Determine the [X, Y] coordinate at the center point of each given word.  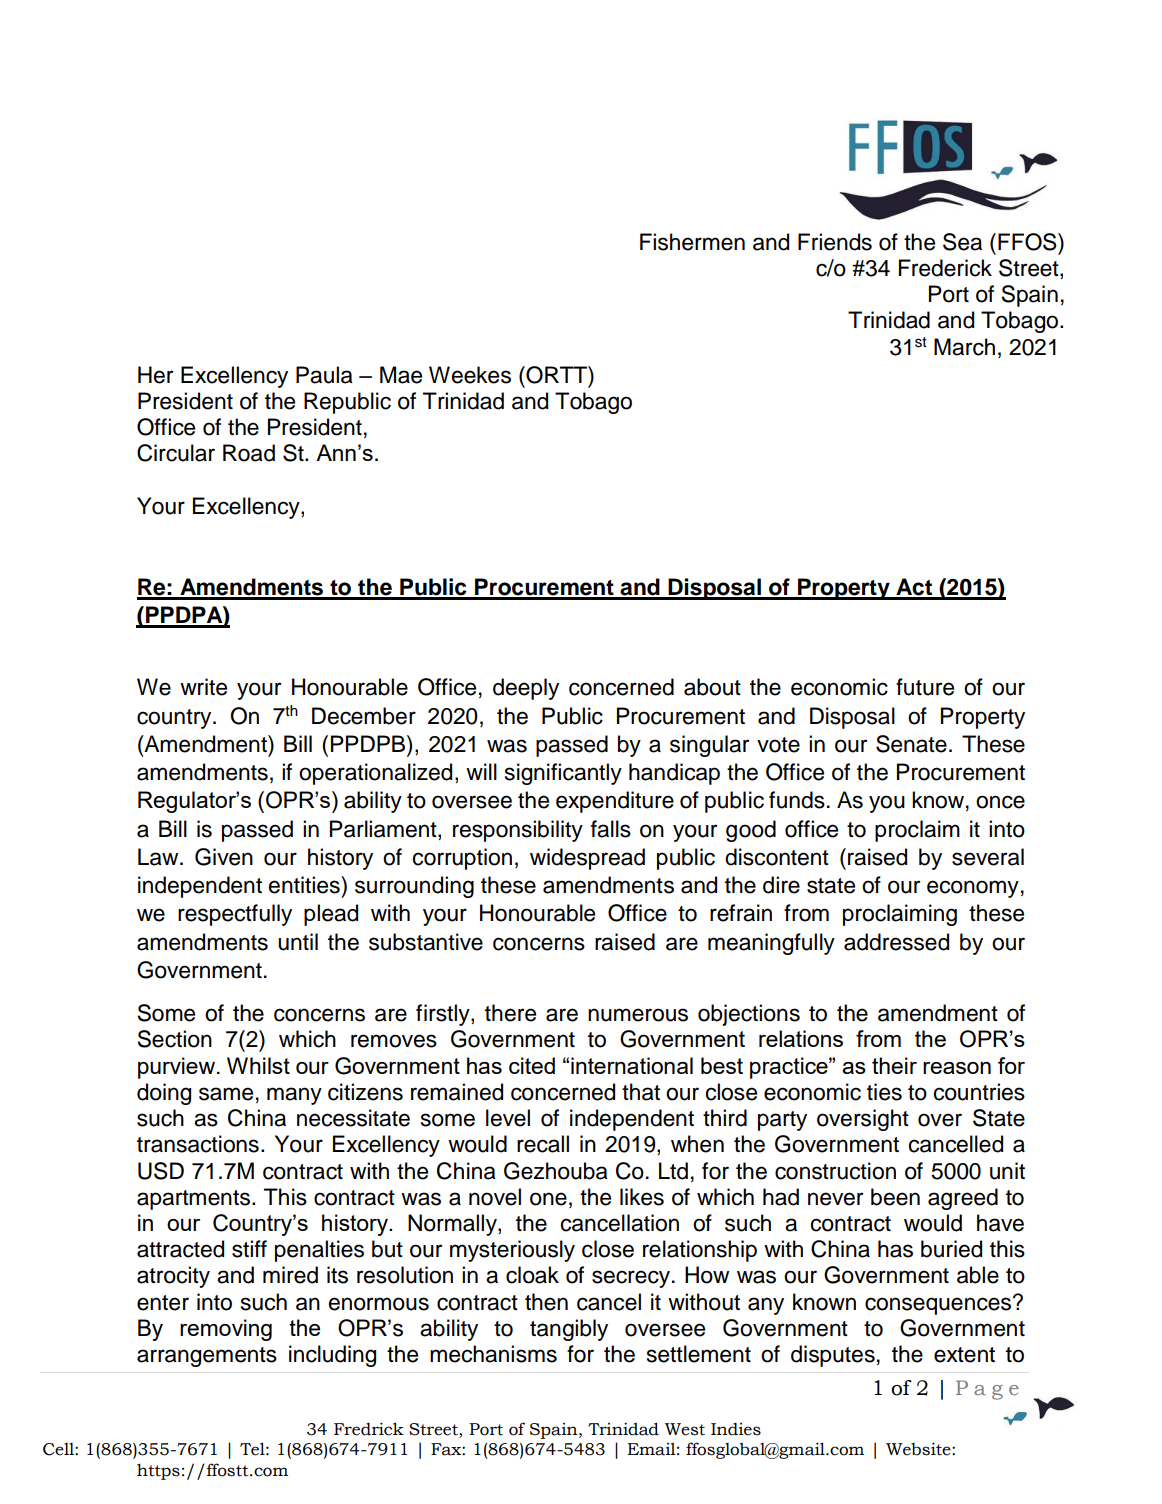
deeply [526, 689]
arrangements [207, 1357]
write [203, 687]
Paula [324, 375]
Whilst [258, 1065]
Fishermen [692, 242]
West [685, 1429]
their [894, 1065]
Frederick [945, 268]
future [925, 687]
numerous [638, 1015]
